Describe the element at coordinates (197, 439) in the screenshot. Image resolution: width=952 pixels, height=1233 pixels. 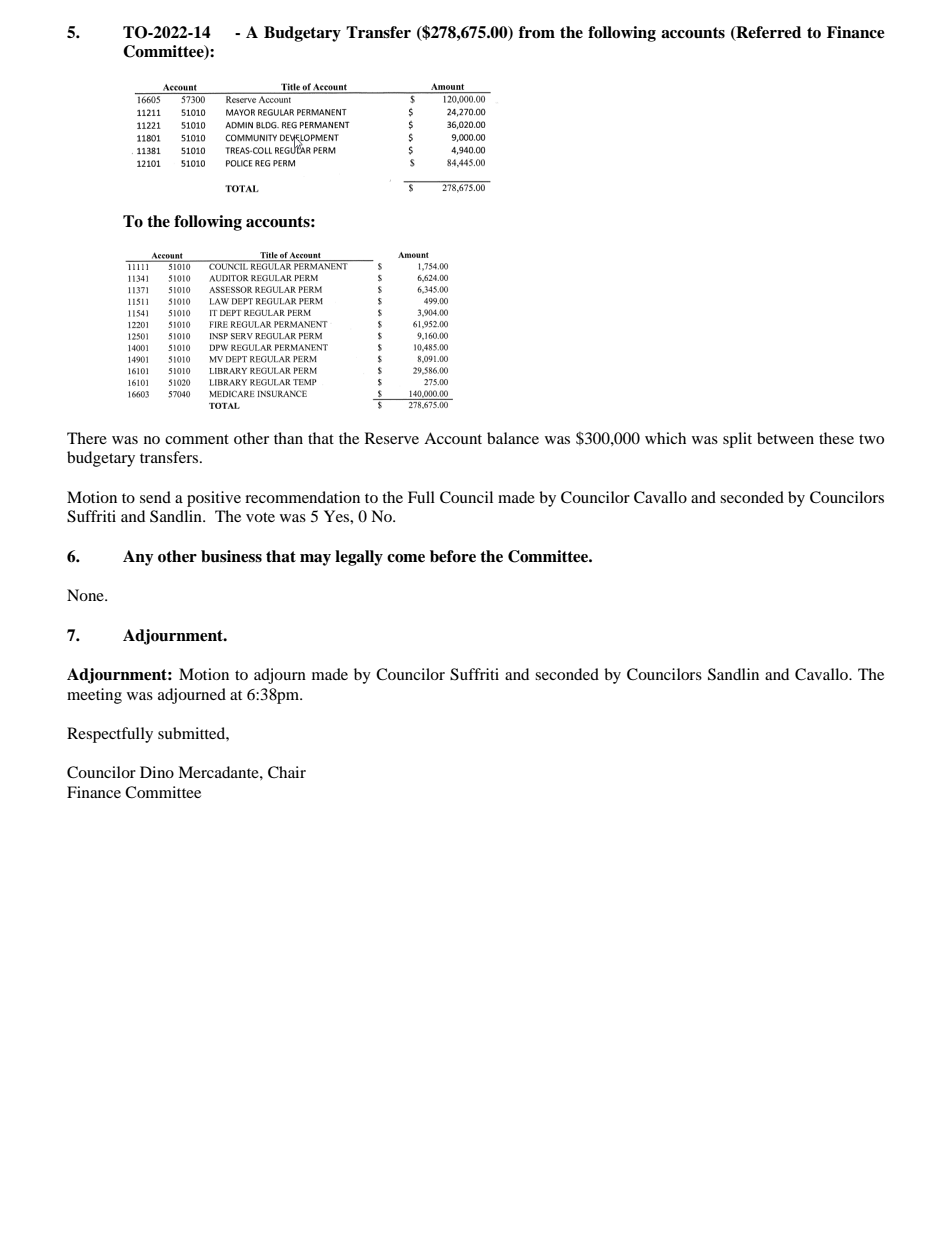
I see `comment` at that location.
